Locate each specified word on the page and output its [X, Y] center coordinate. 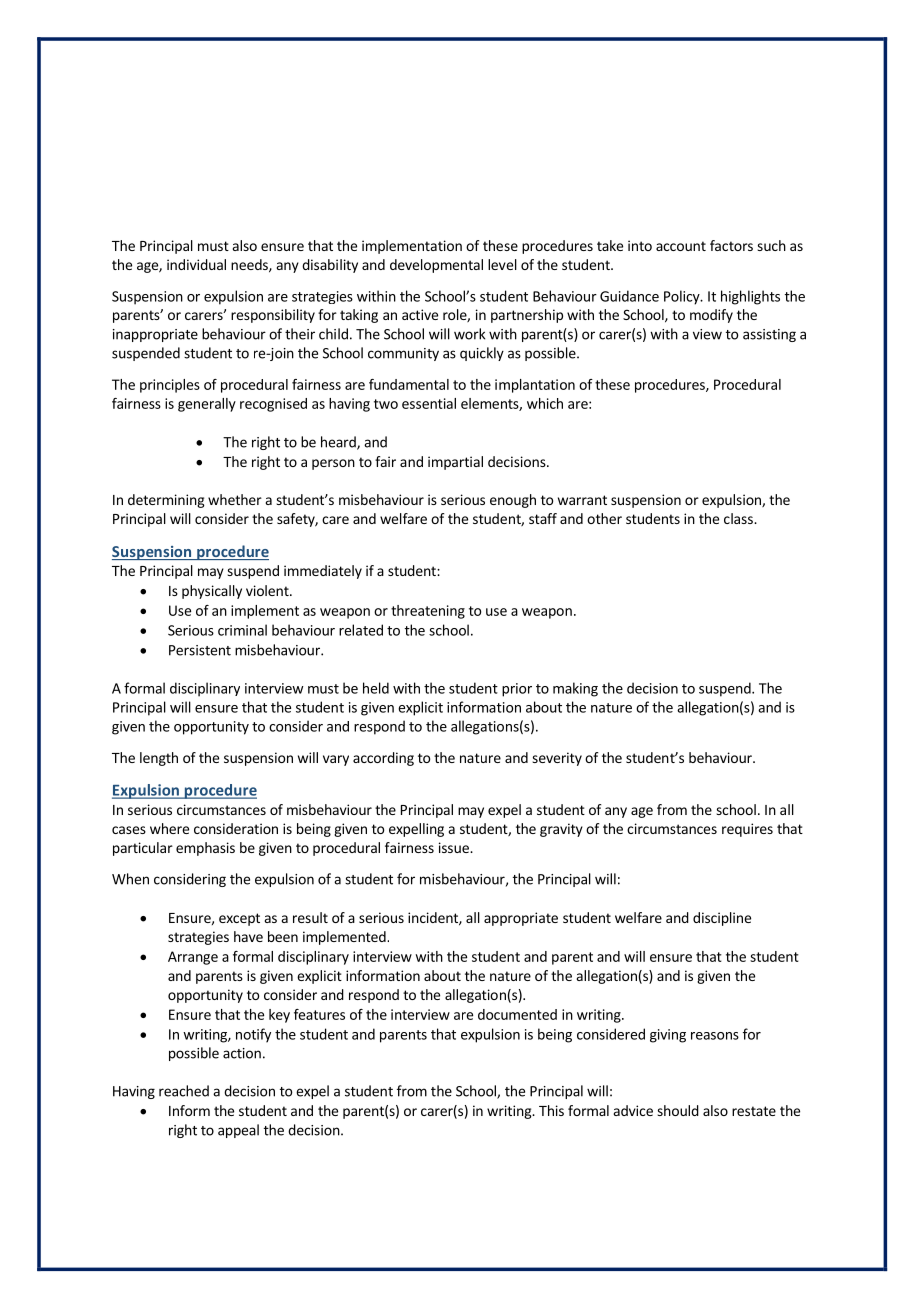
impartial [455, 463]
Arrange [193, 958]
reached [184, 1091]
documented [517, 1014]
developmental [436, 266]
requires [747, 830]
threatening [428, 612]
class [739, 518]
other [604, 518]
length [159, 759]
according [383, 759]
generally [207, 405]
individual [196, 264]
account [681, 246]
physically [212, 592]
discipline [722, 919]
